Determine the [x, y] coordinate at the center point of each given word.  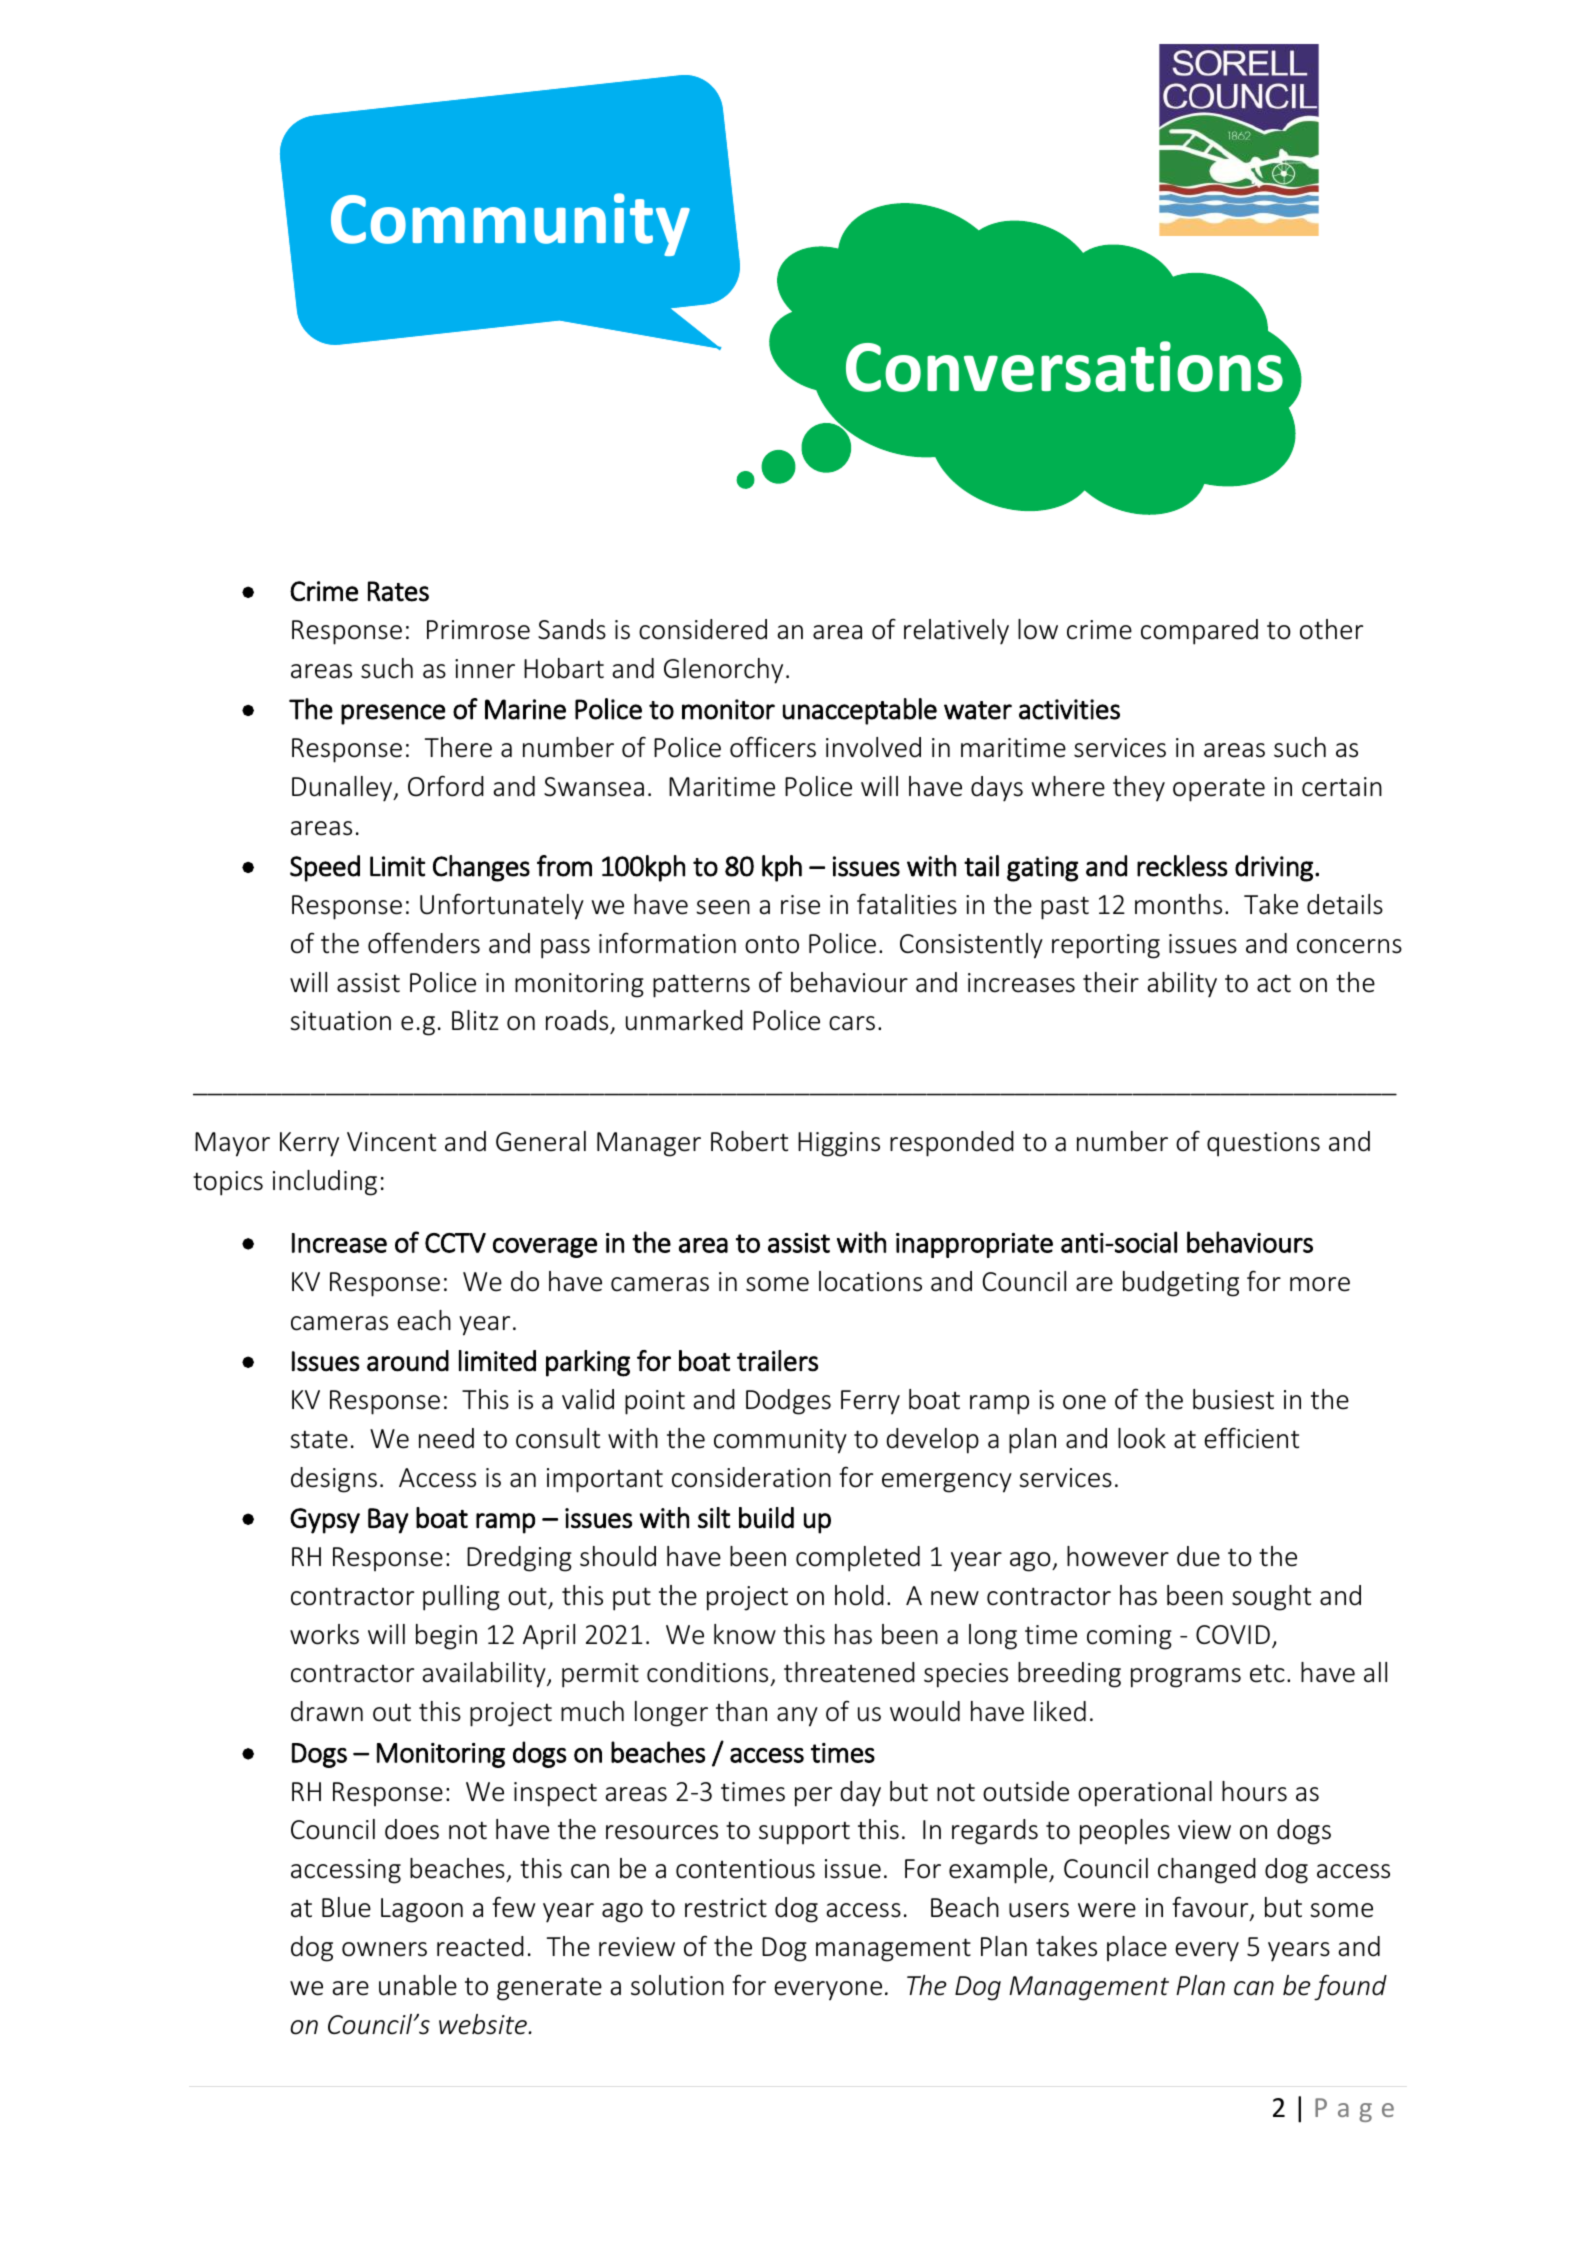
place [1137, 1948]
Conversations [1066, 365]
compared [1199, 632]
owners [384, 1949]
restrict [726, 1908]
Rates [398, 591]
